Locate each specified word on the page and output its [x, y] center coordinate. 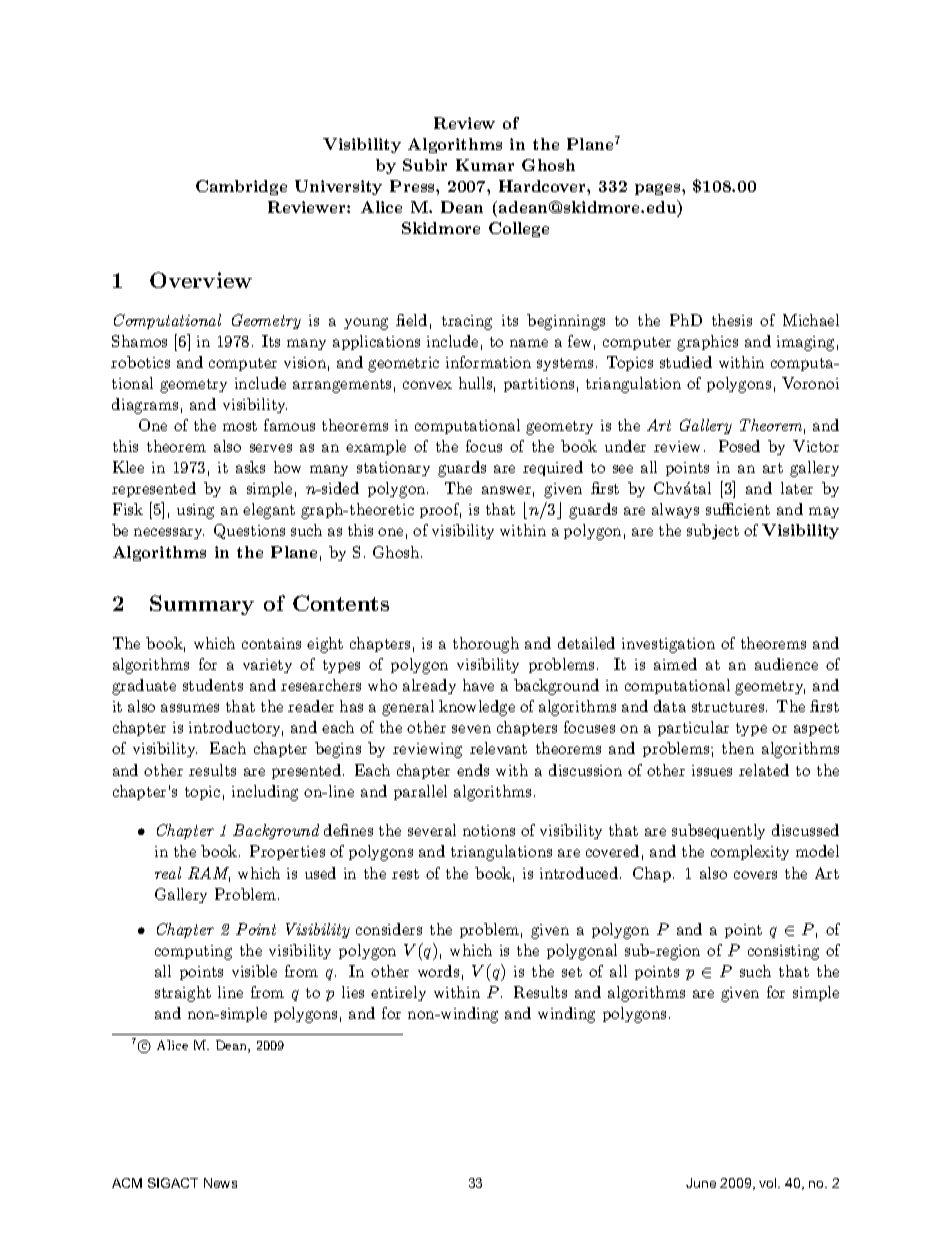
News [220, 1183]
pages [659, 189]
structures [728, 707]
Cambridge [241, 187]
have [478, 685]
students [213, 685]
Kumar [485, 165]
